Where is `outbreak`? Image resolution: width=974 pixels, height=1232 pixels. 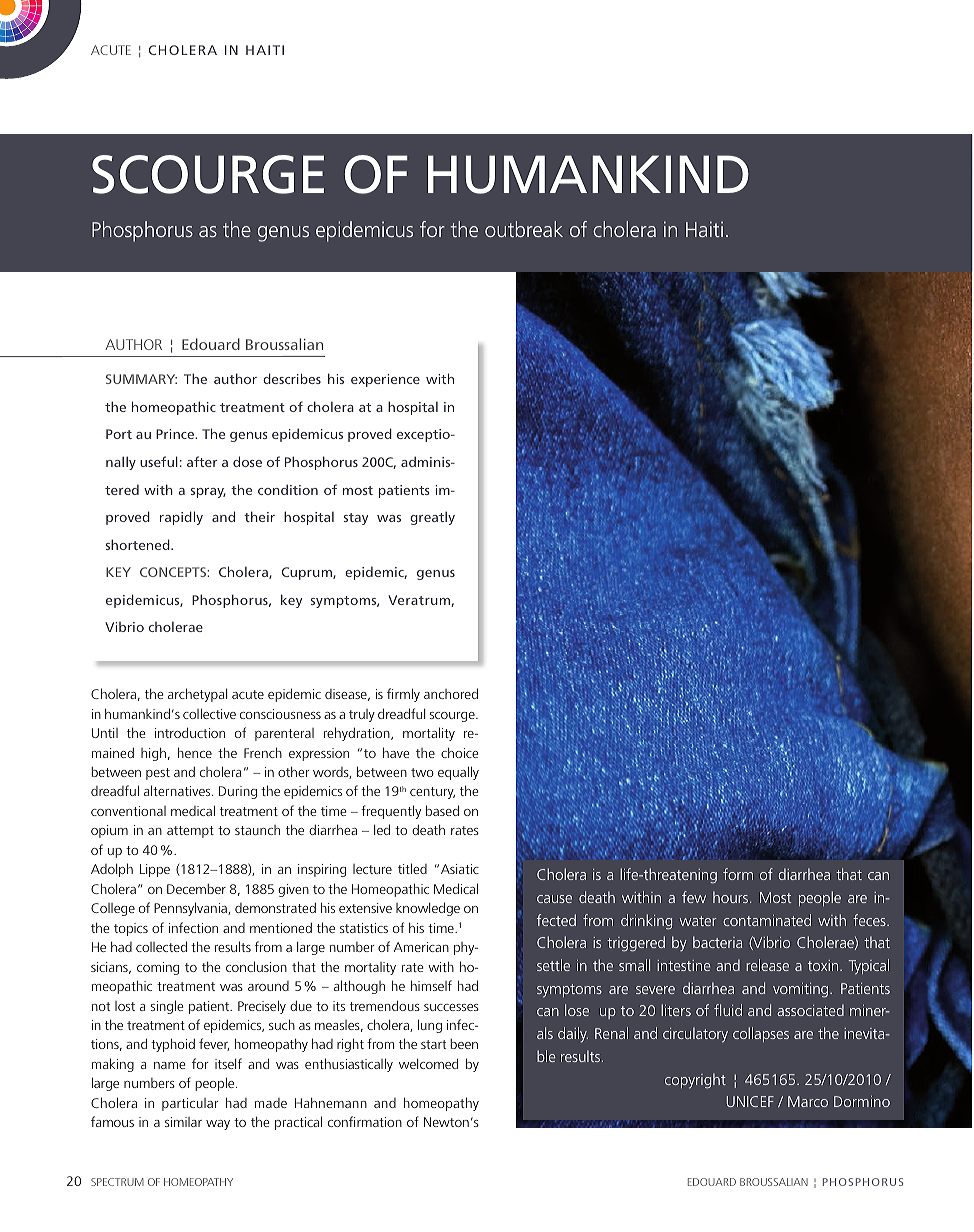
outbreak is located at coordinates (524, 229).
